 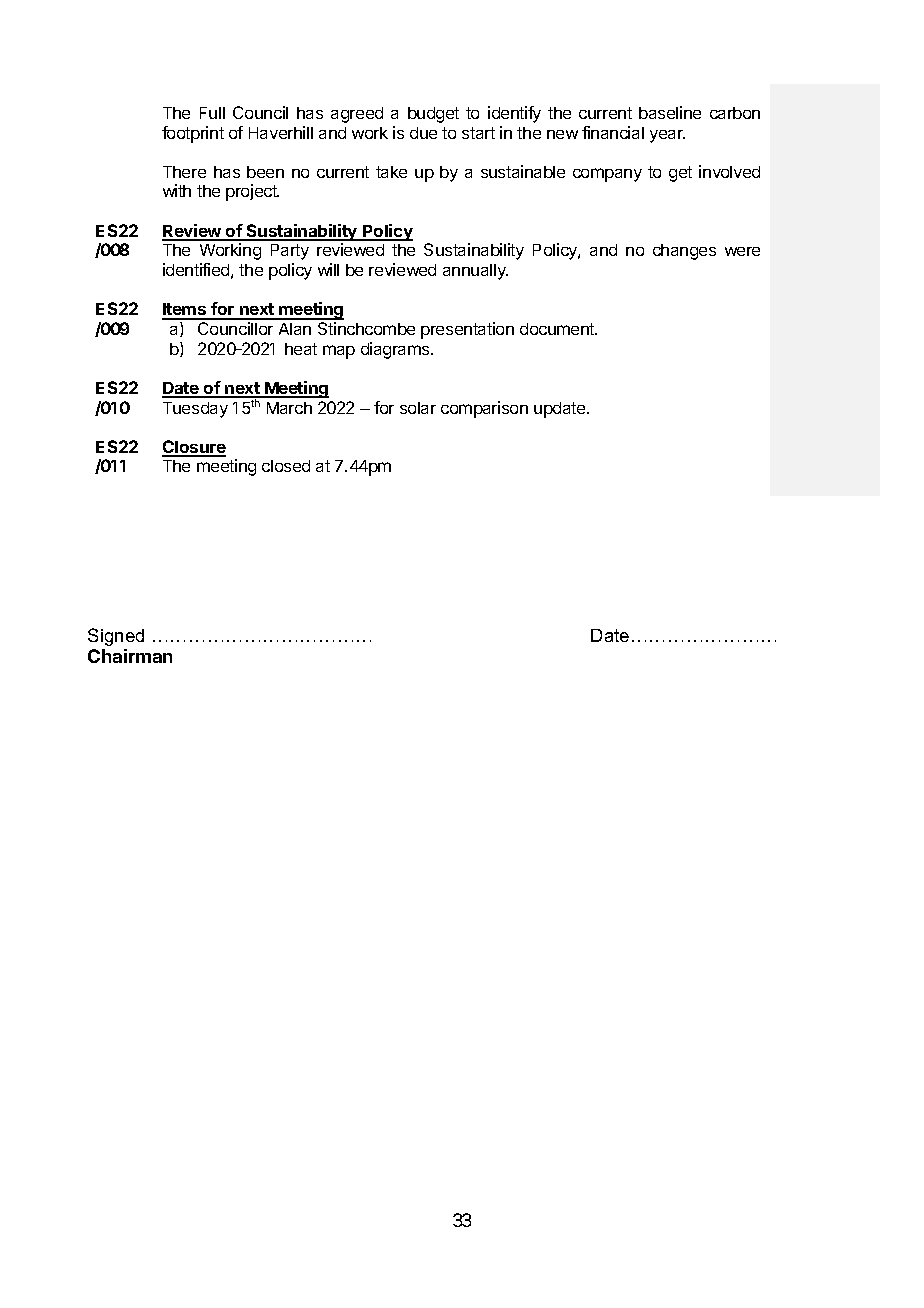 What do you see at coordinates (116, 637) in the document?
I see `Signed` at bounding box center [116, 637].
